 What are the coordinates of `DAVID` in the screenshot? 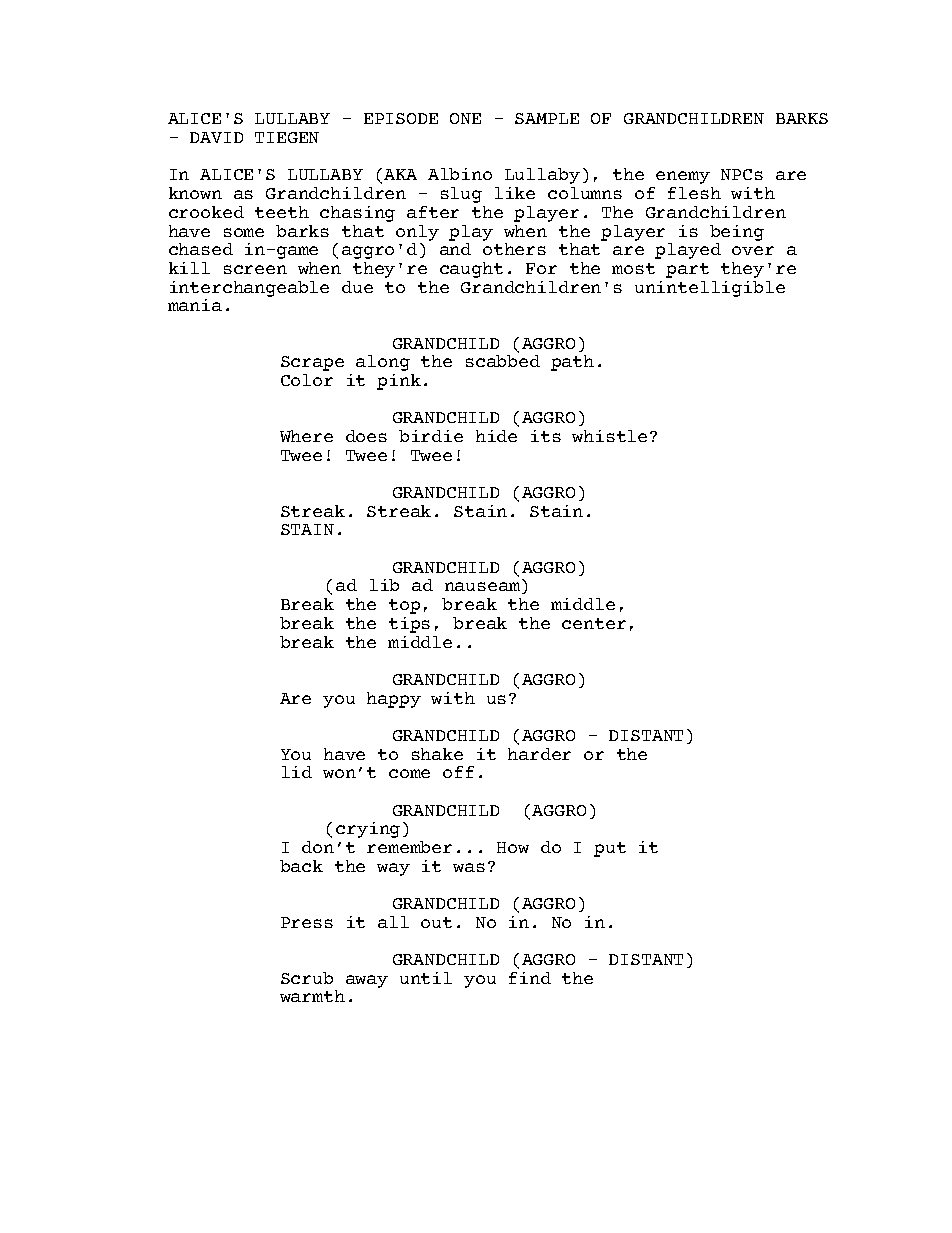 It's located at (216, 137).
